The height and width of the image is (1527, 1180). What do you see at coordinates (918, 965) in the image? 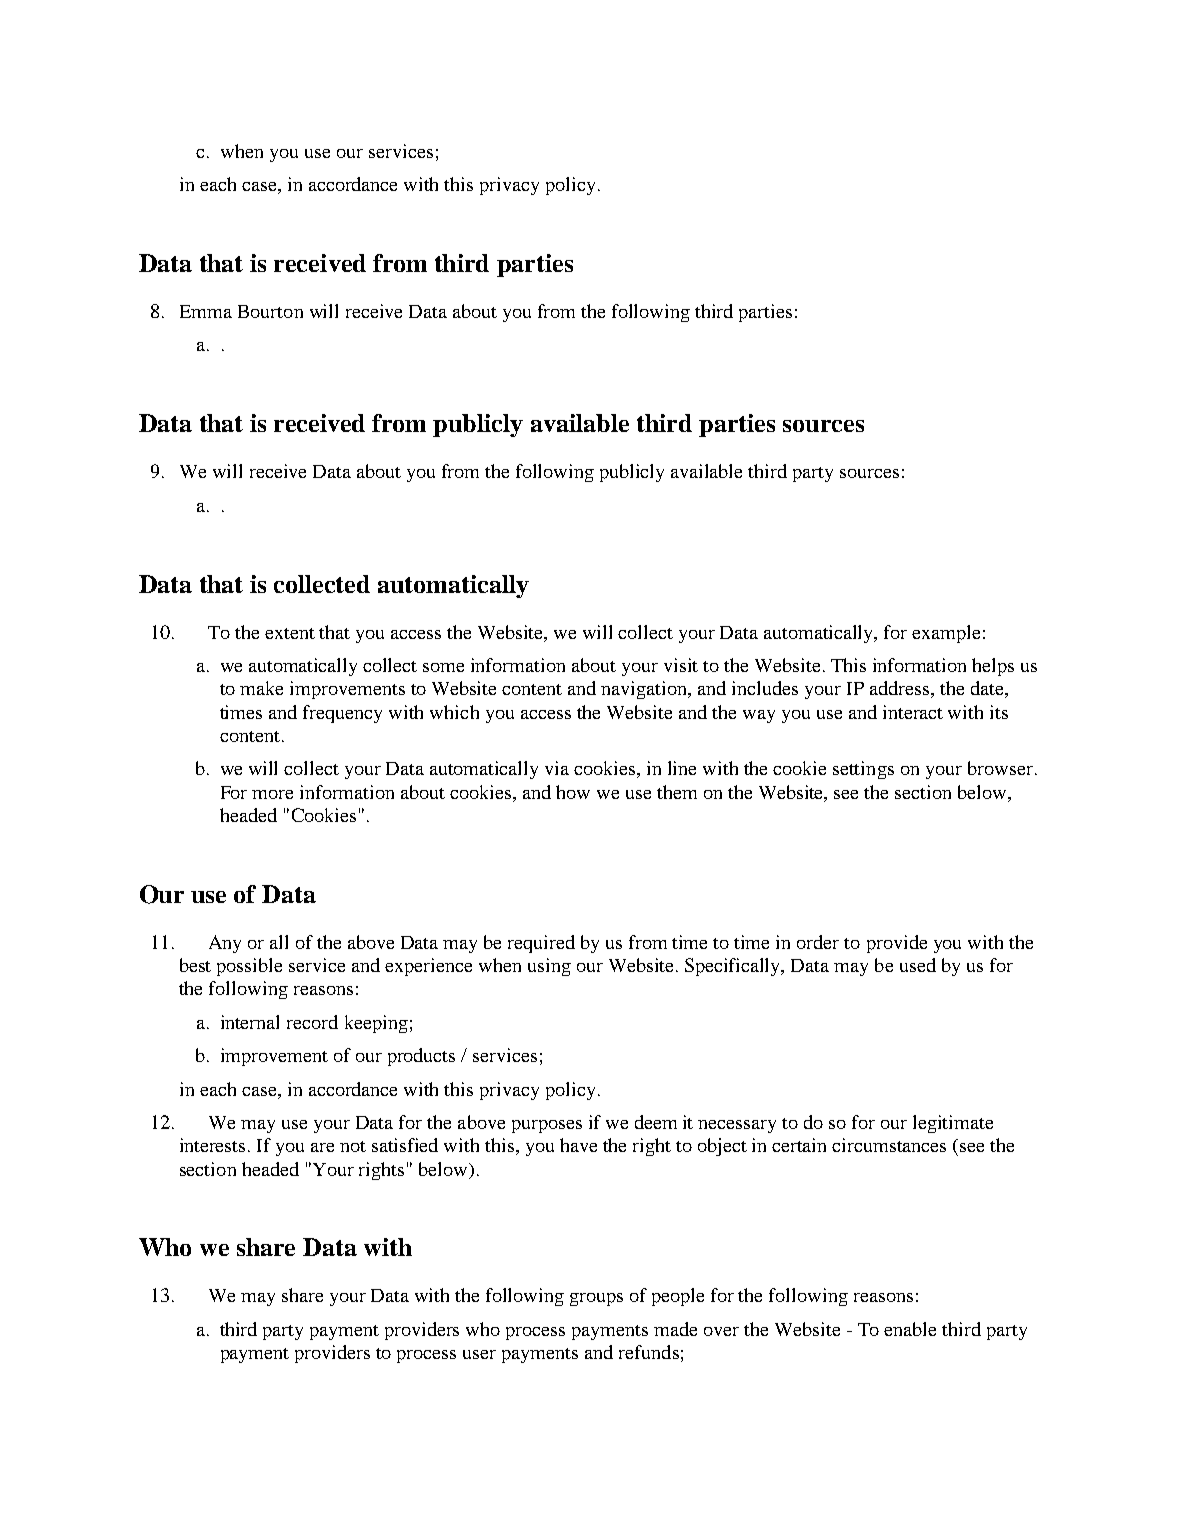
I see `used` at bounding box center [918, 965].
